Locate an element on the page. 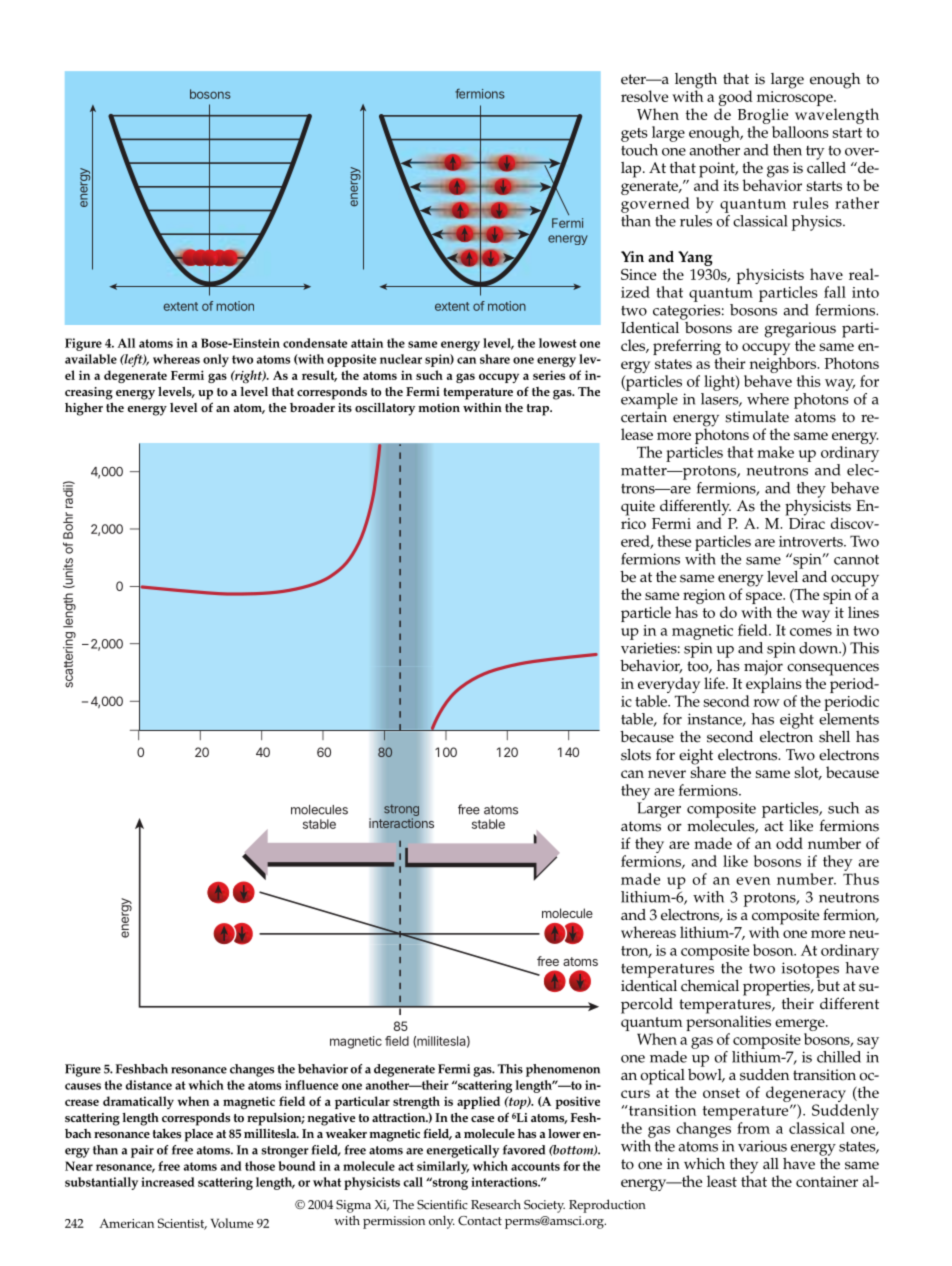 This document has width=952, height=1266. major is located at coordinates (763, 669).
